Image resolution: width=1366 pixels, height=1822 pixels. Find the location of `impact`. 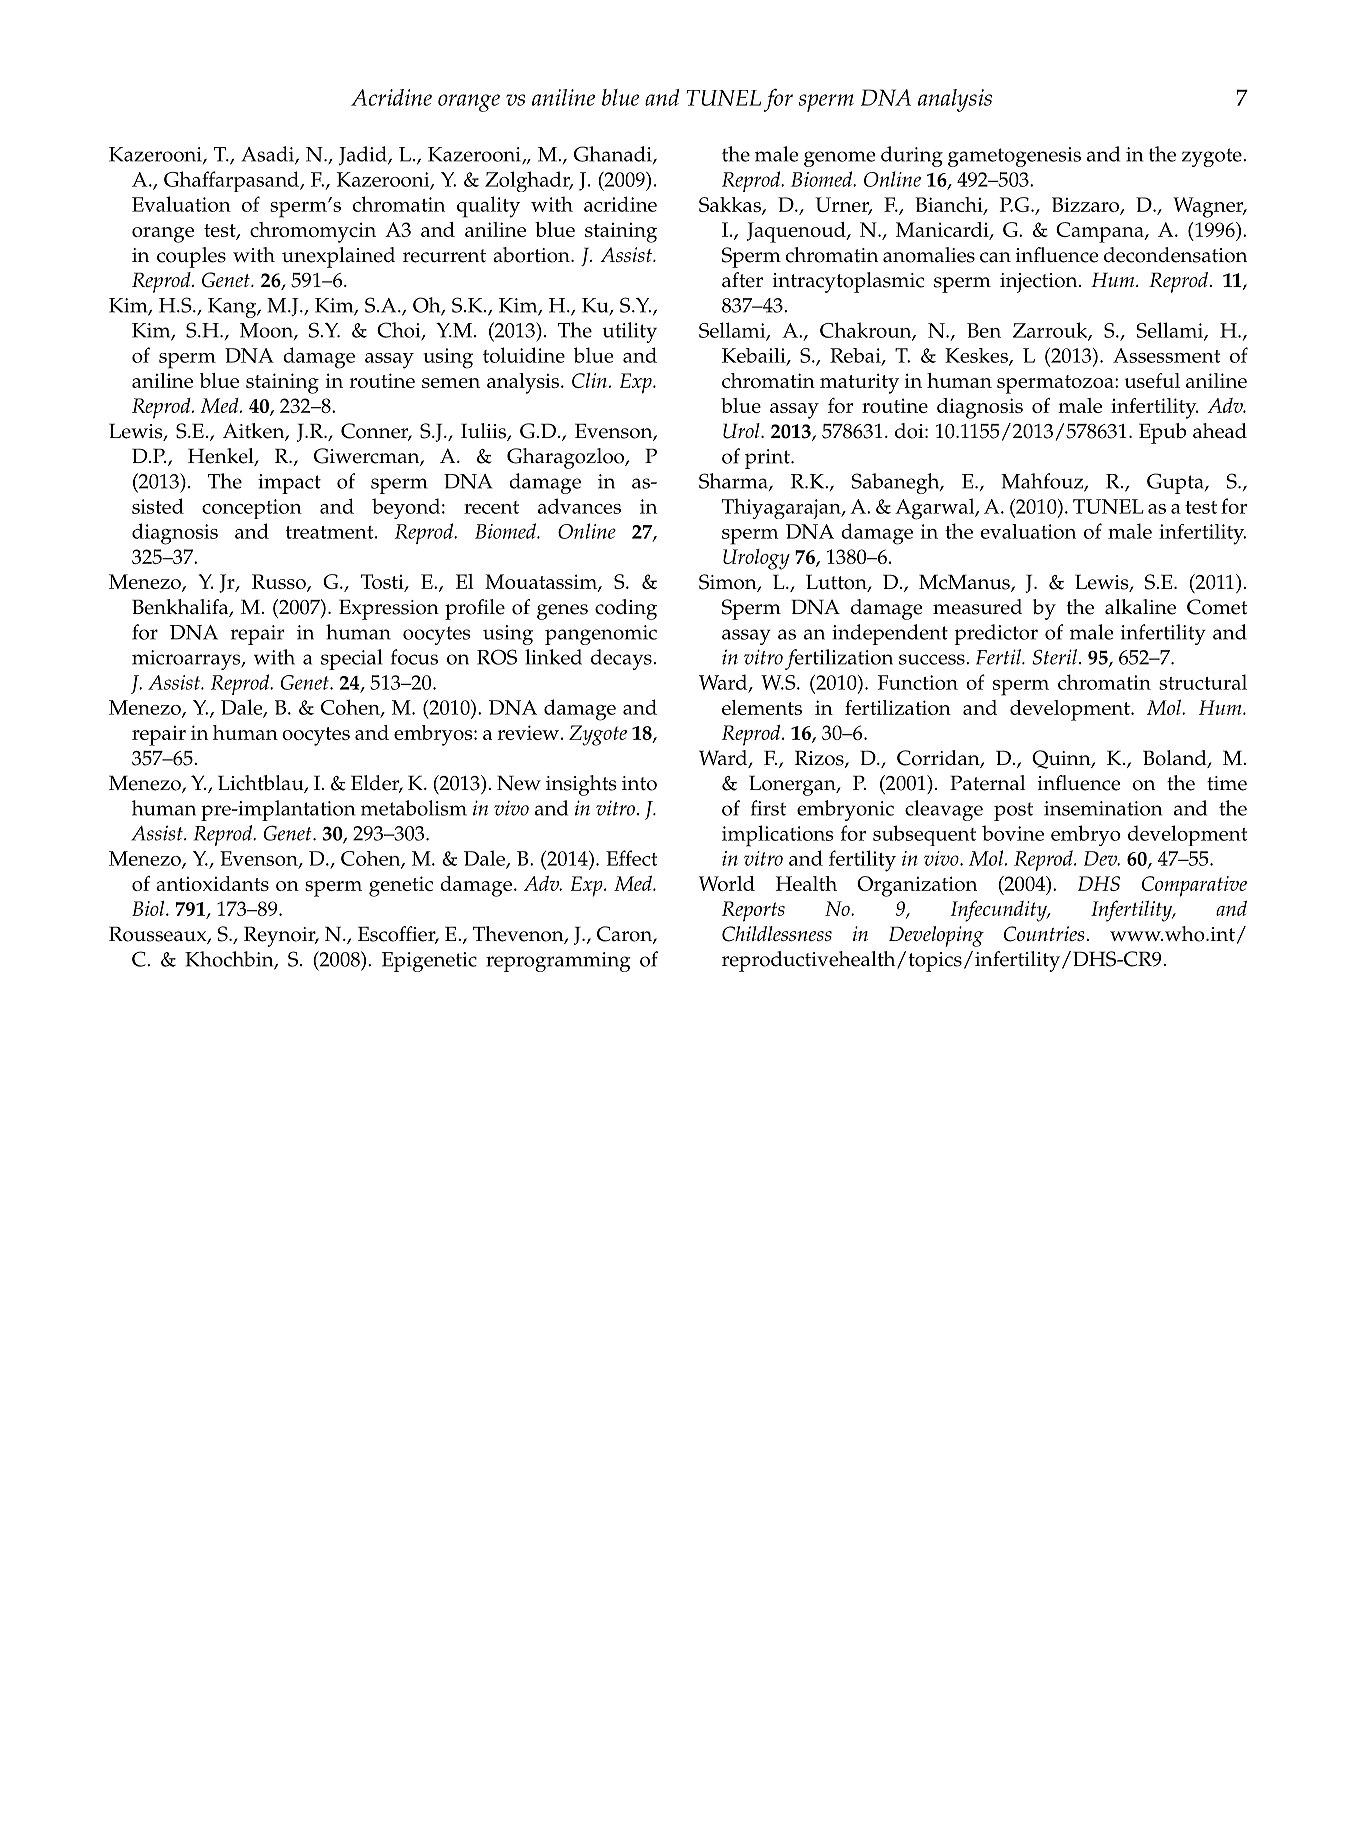

impact is located at coordinates (289, 484).
